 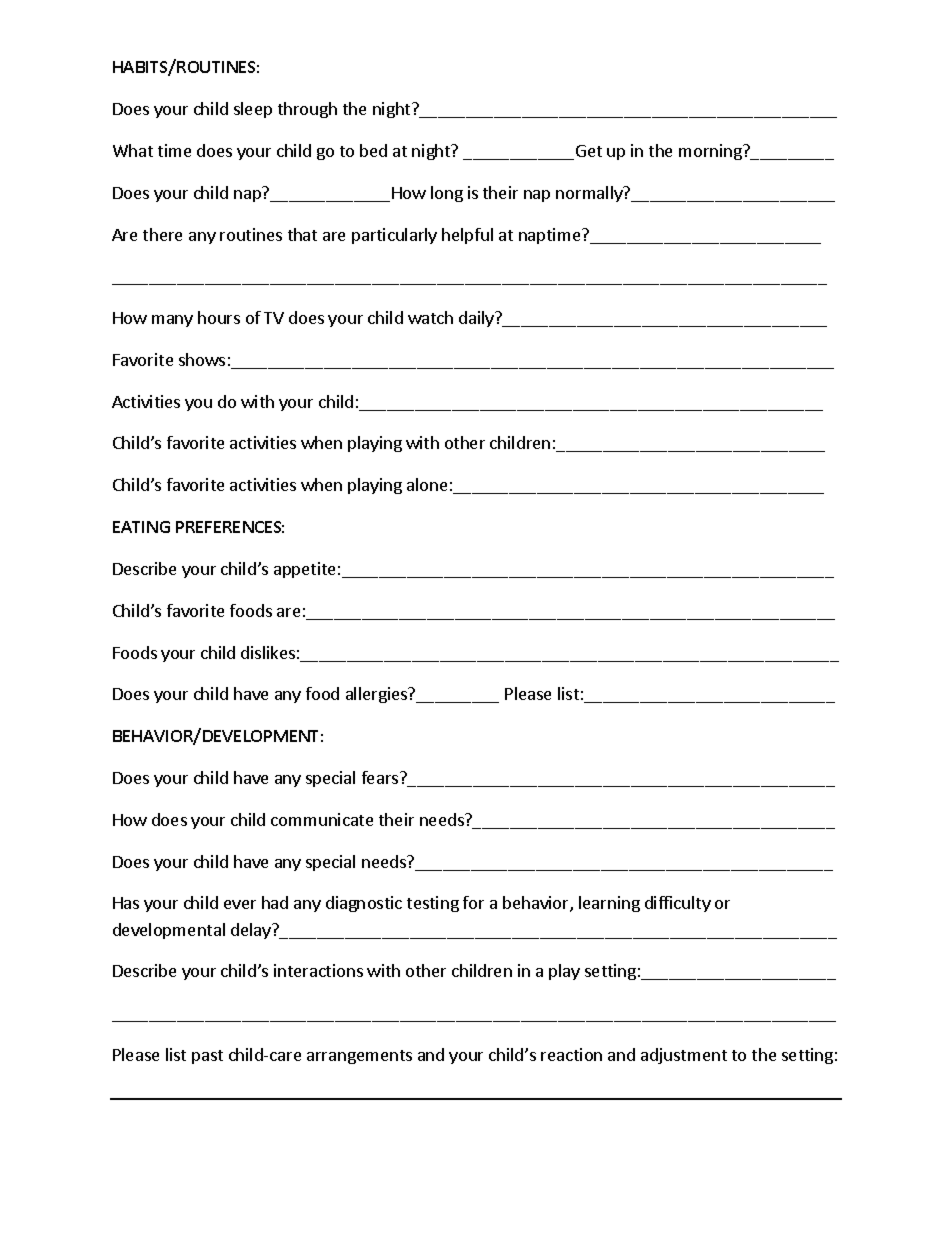 I want to click on watch, so click(x=430, y=317).
